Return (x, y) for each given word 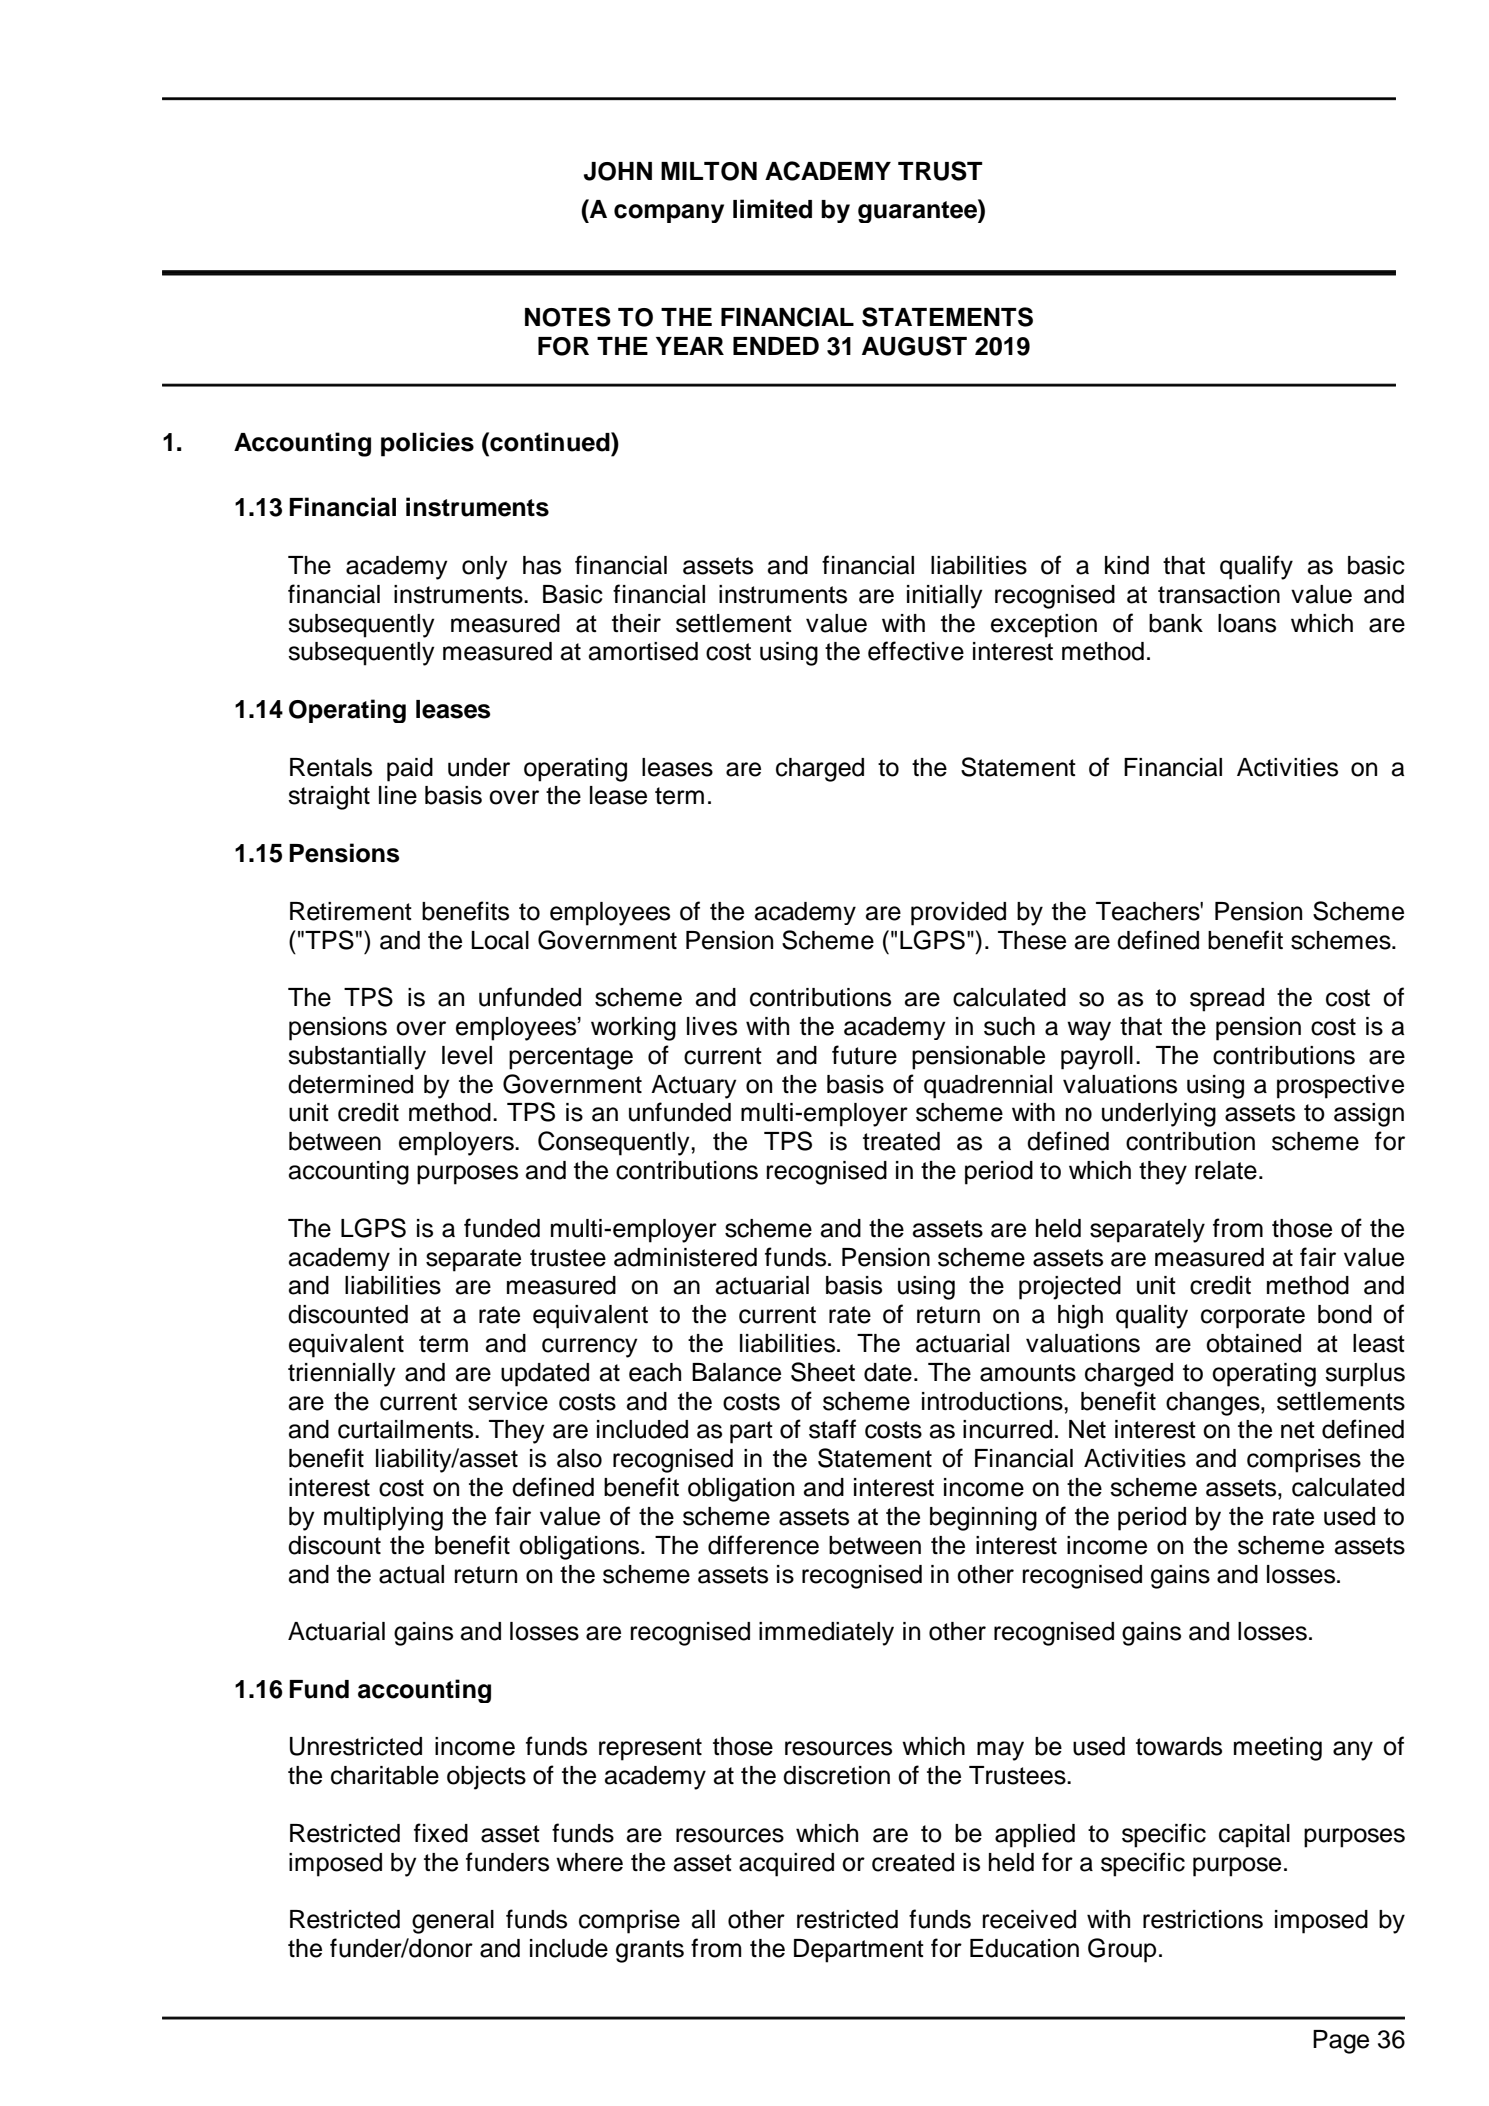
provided (958, 914)
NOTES (568, 317)
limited (772, 209)
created (913, 1862)
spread (1227, 1000)
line (398, 795)
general (453, 1922)
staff (832, 1429)
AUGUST (914, 346)
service (508, 1401)
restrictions (1203, 1919)
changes (1214, 1404)
